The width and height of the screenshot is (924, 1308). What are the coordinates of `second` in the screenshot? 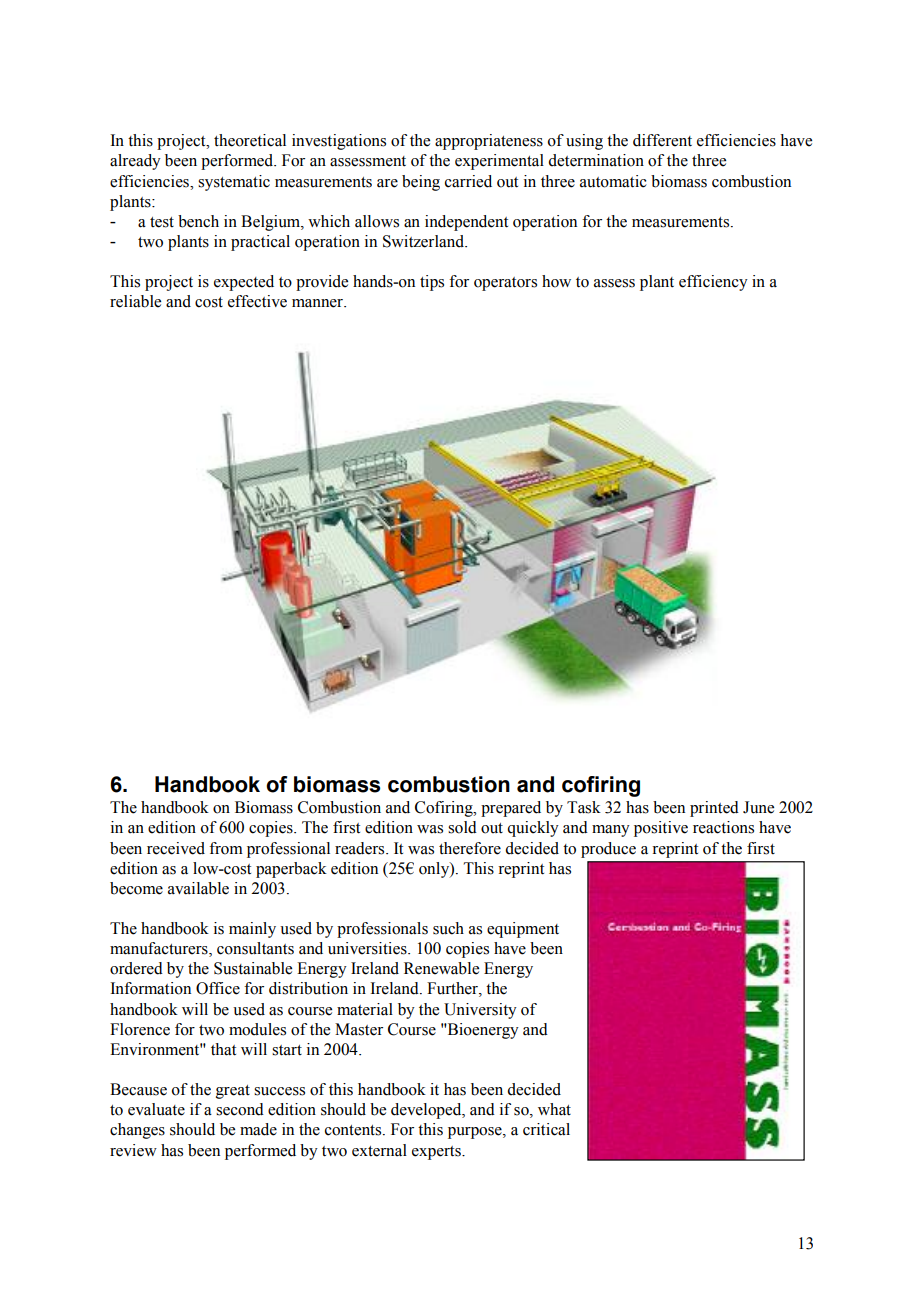 It's located at (240, 1109).
